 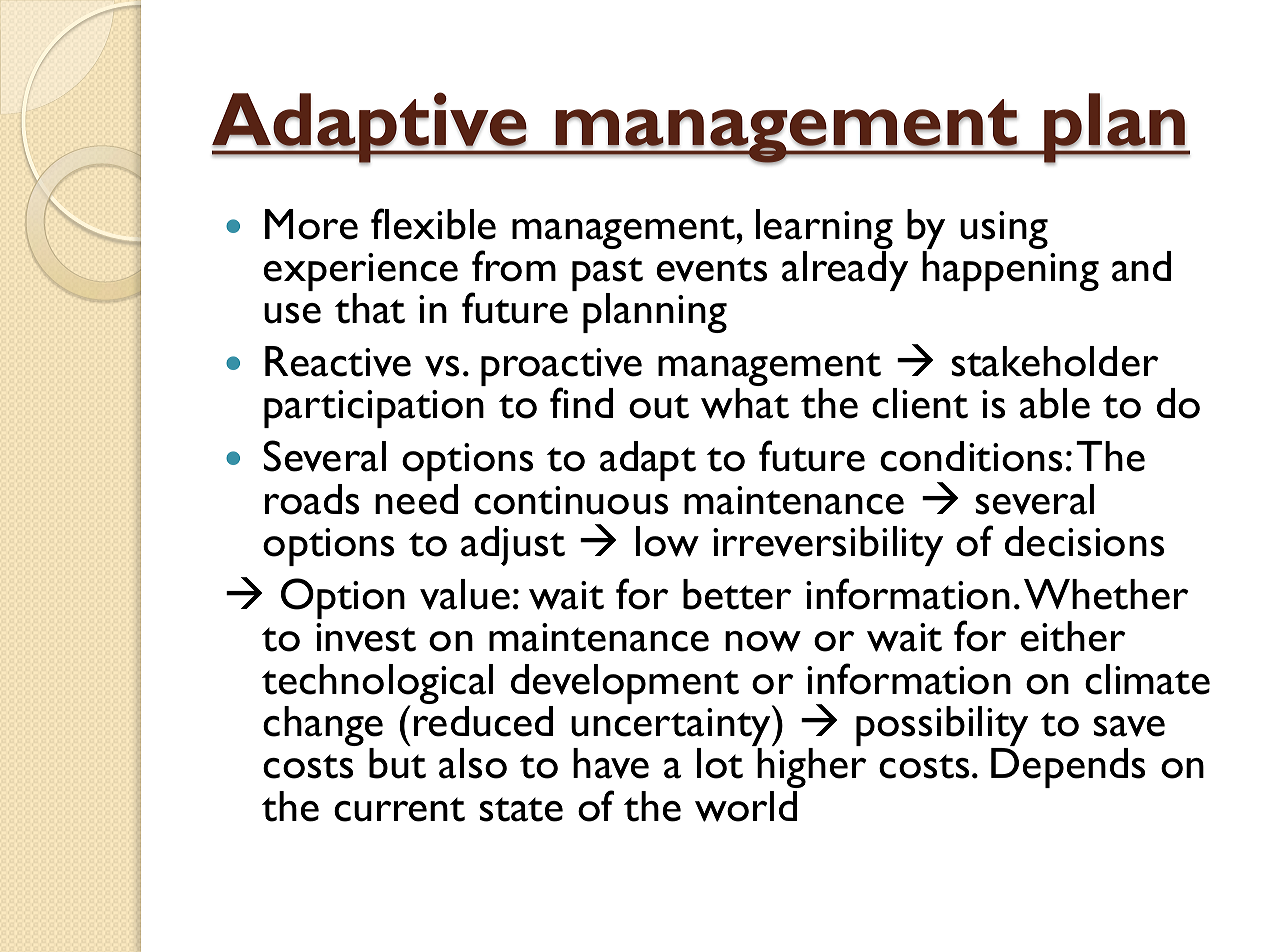 What do you see at coordinates (1106, 594) in the screenshot?
I see `Whether` at bounding box center [1106, 594].
